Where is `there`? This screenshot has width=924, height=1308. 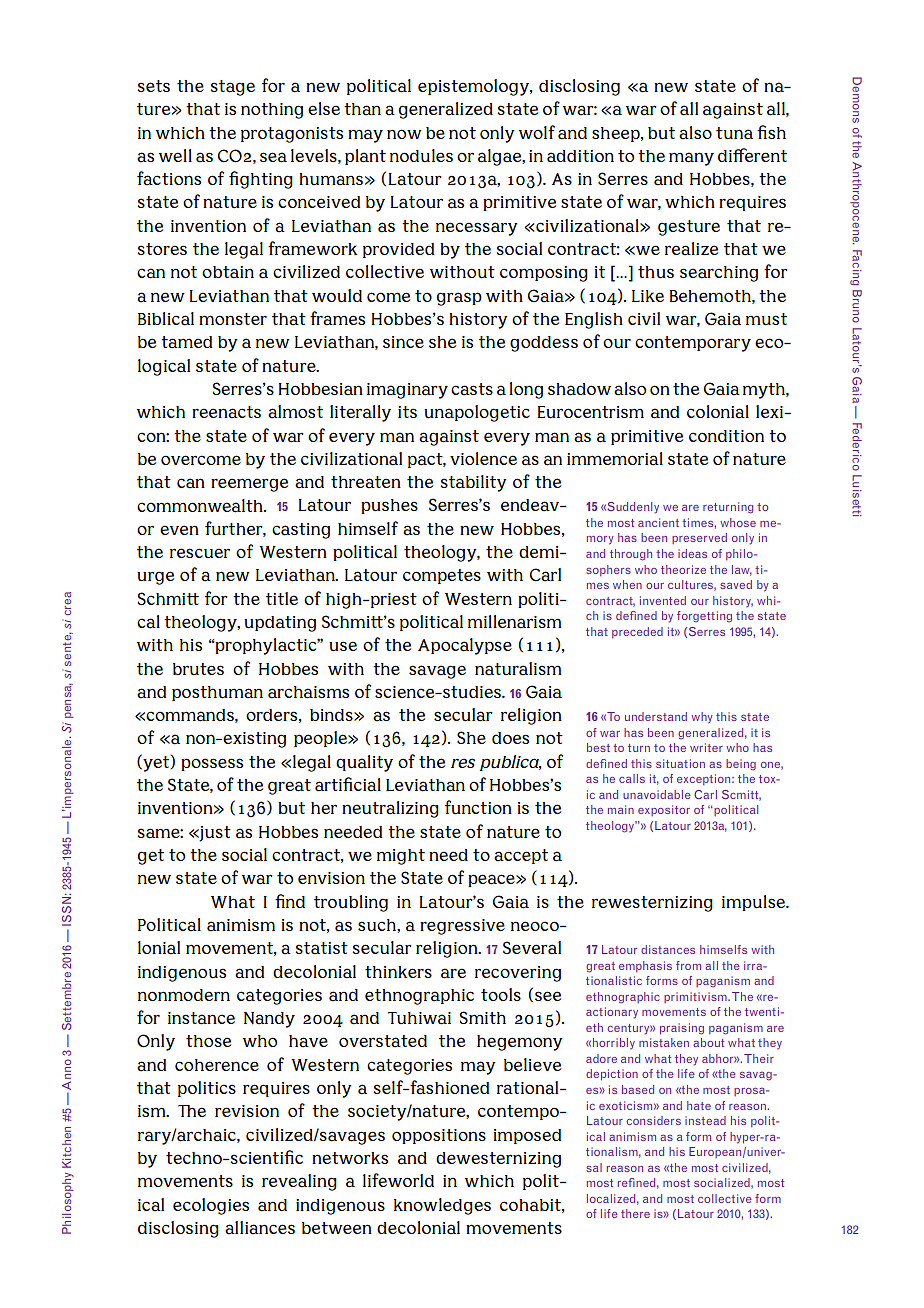
there is located at coordinates (635, 1213).
